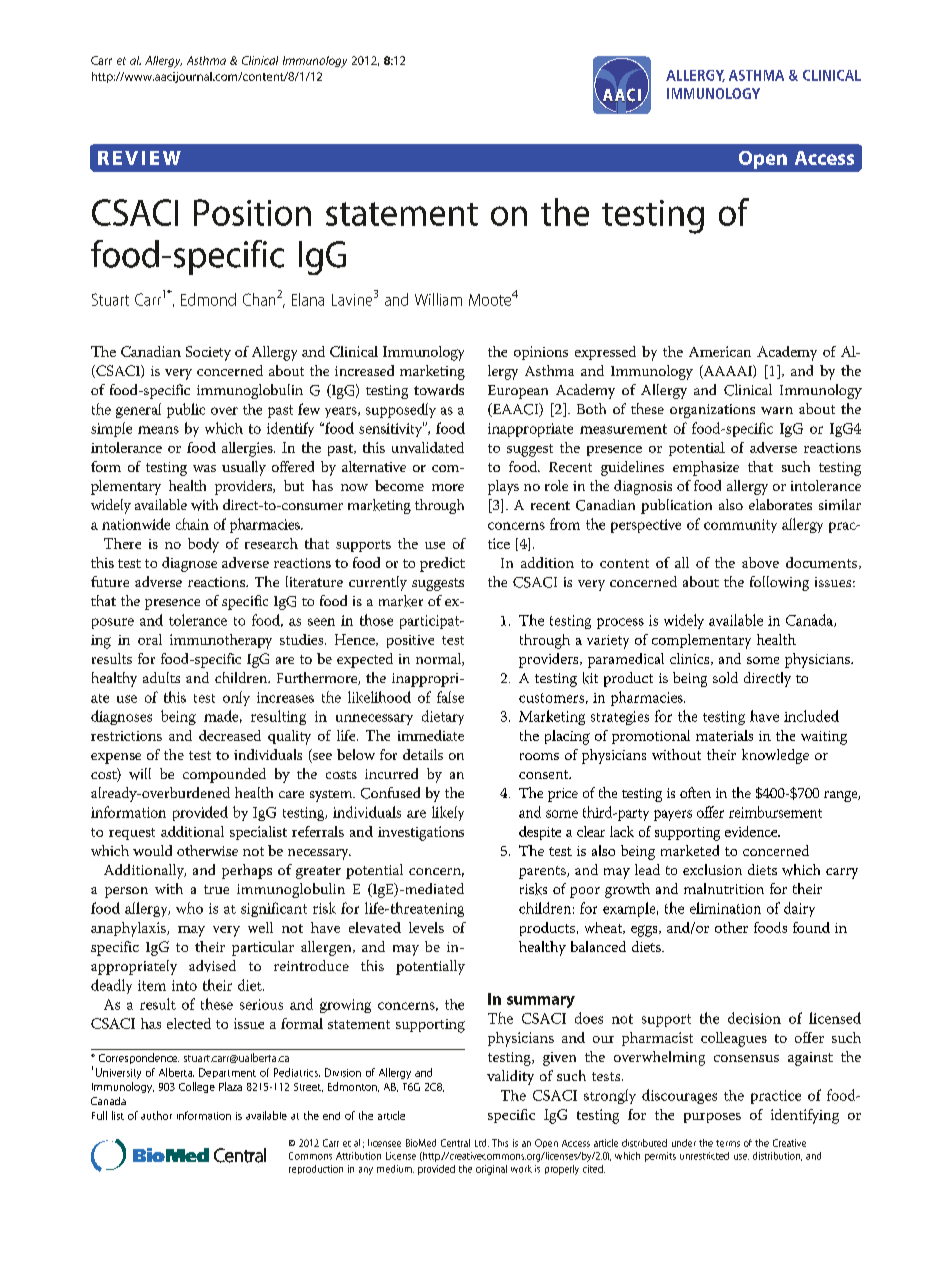 The height and width of the image is (1270, 952). What do you see at coordinates (252, 212) in the image?
I see `Position` at bounding box center [252, 212].
